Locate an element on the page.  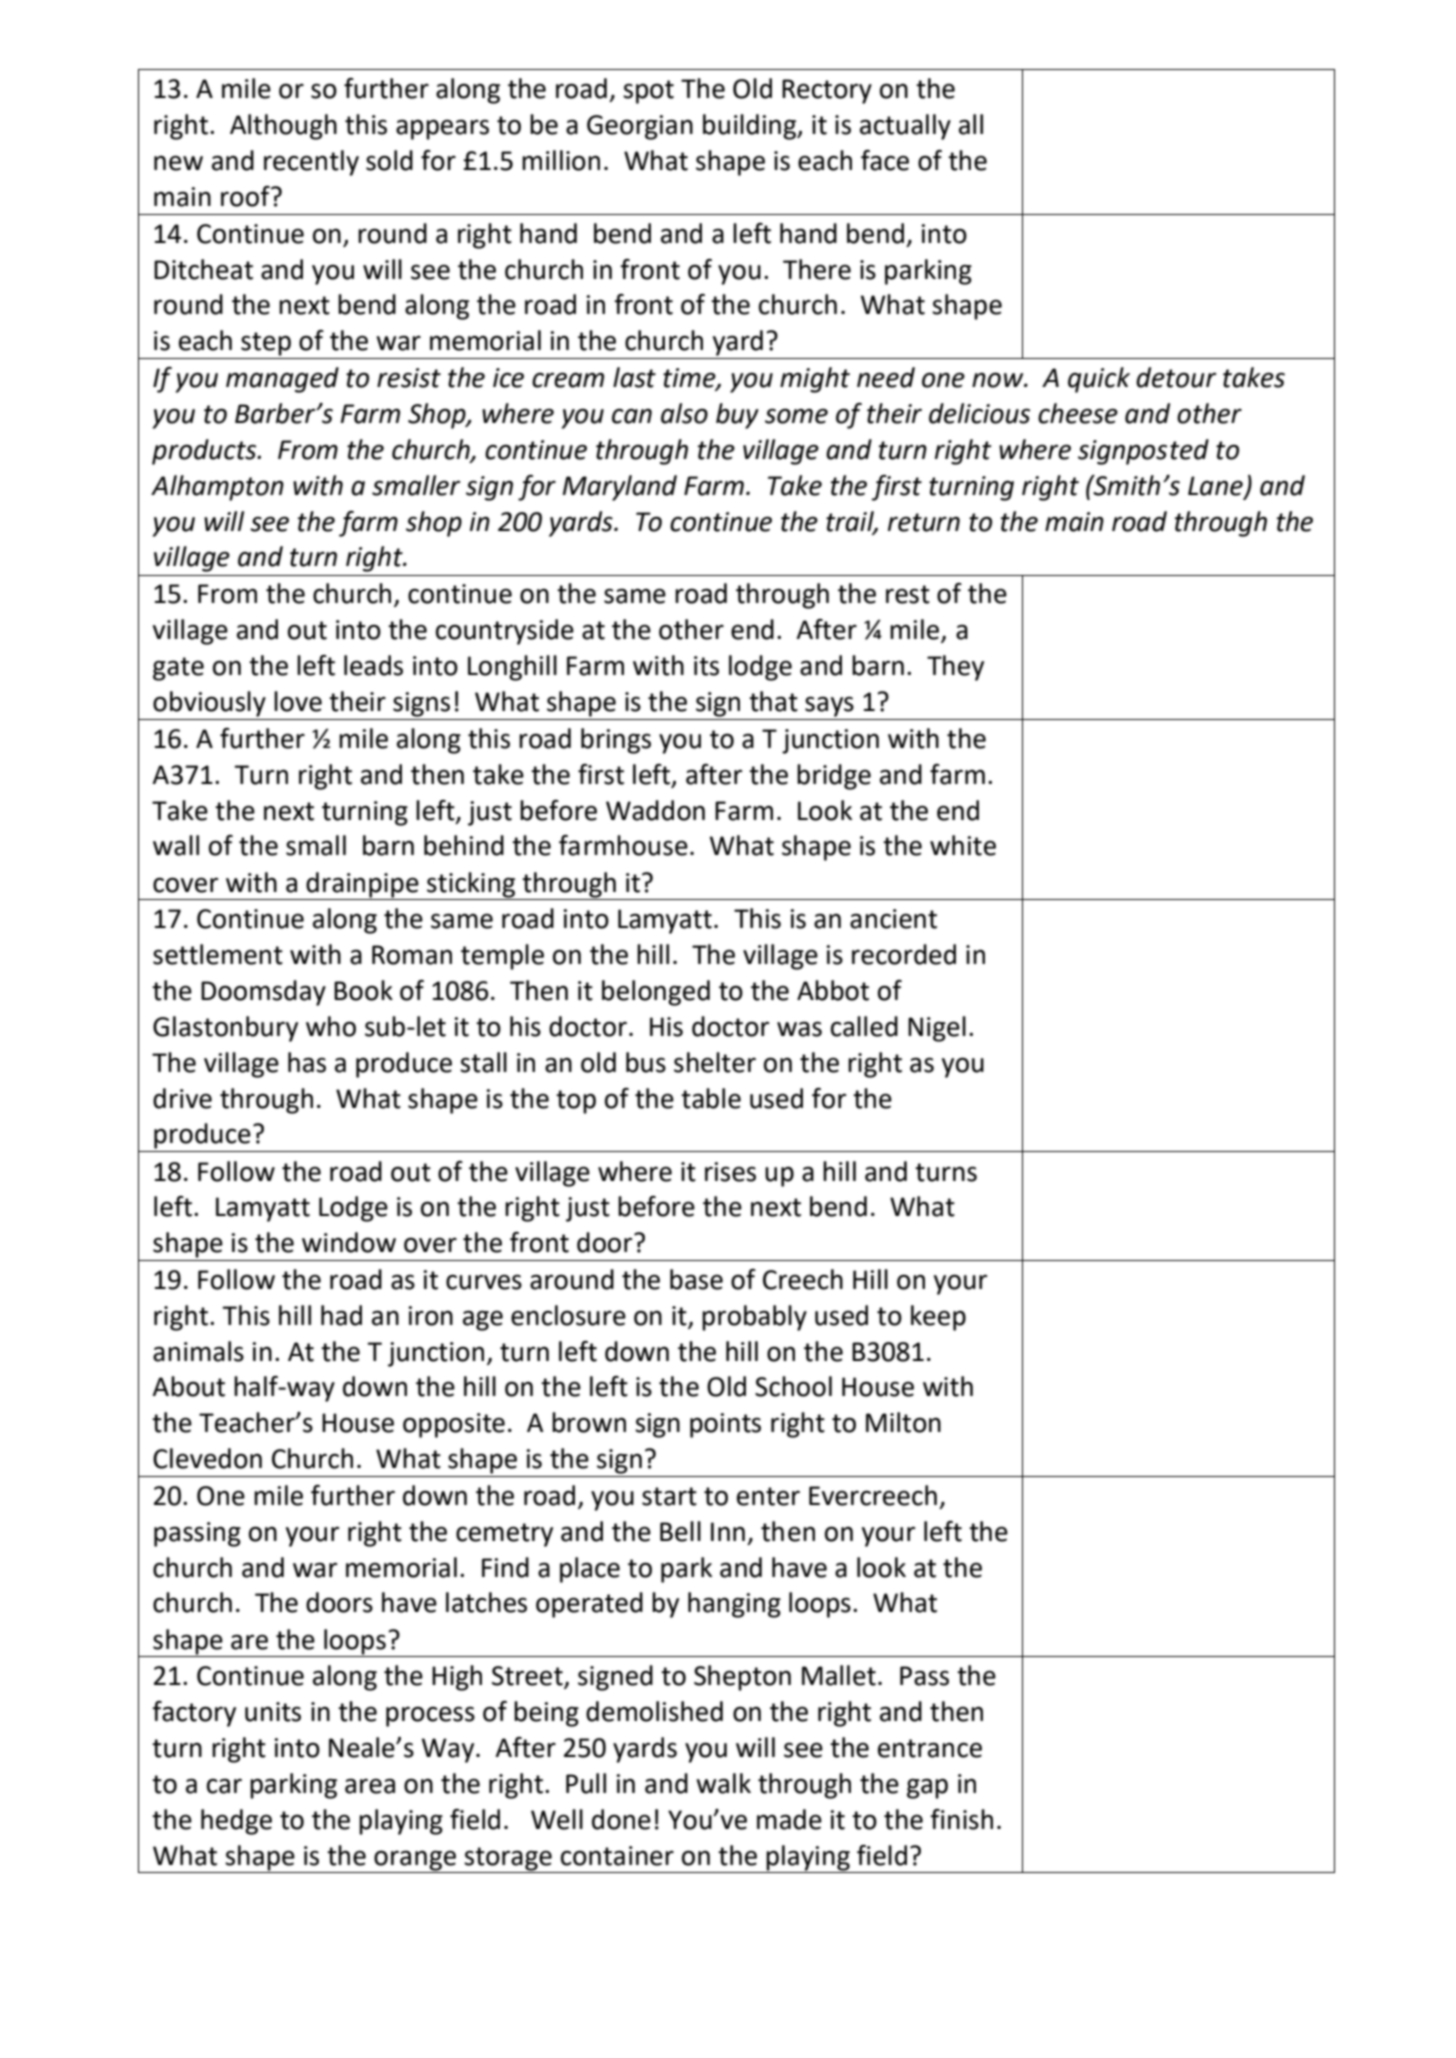
building is located at coordinates (751, 127).
